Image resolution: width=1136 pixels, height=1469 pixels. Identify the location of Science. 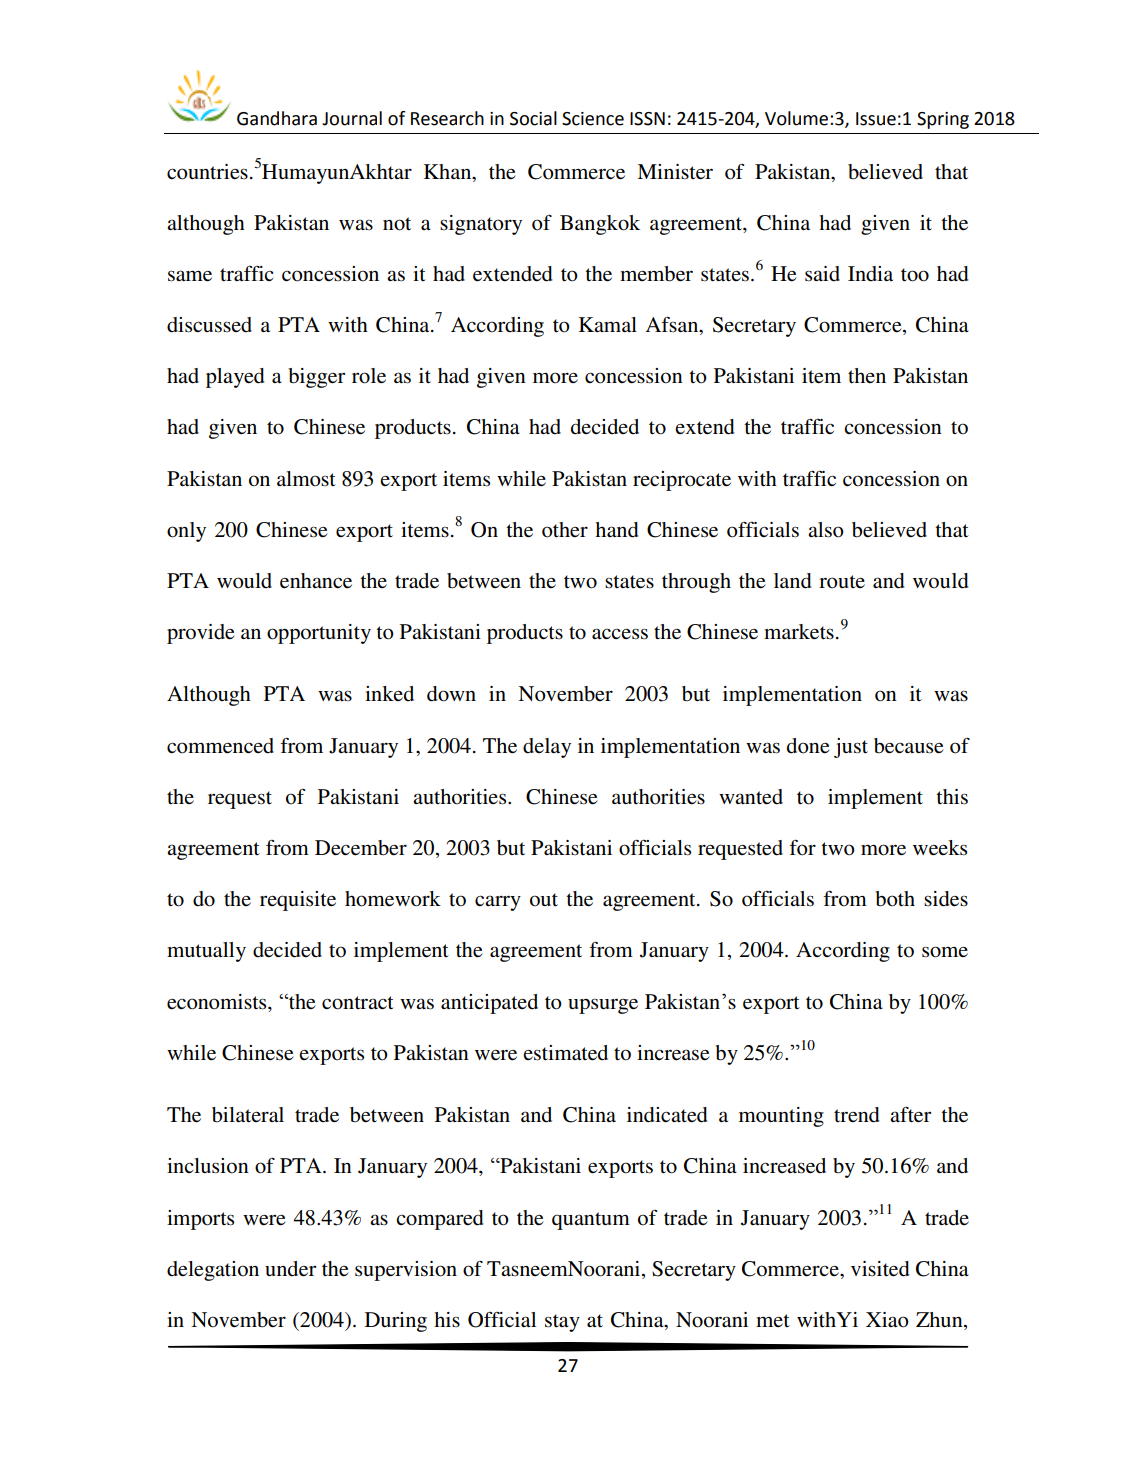
(593, 119).
